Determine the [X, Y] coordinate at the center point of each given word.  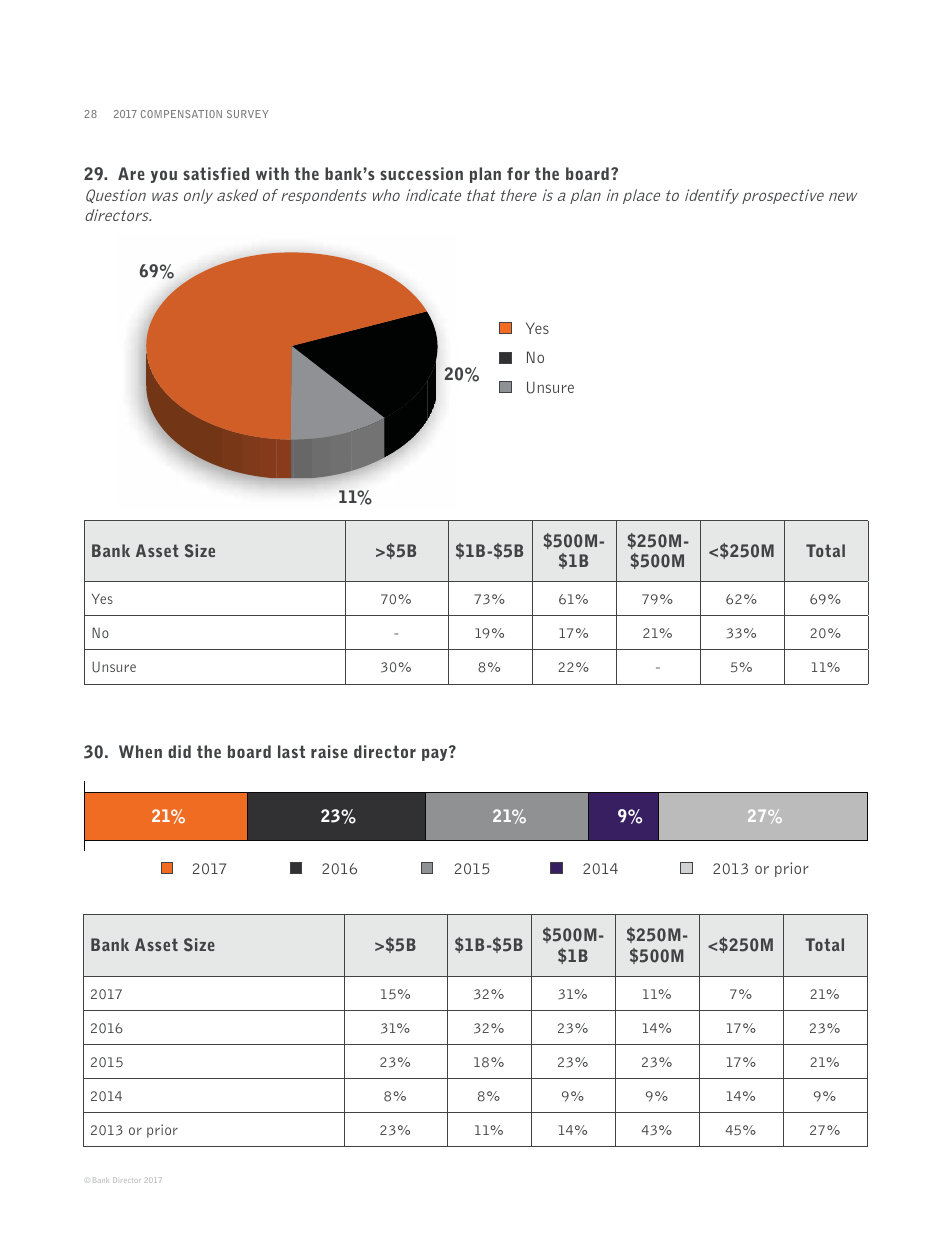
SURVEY [247, 114]
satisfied [216, 173]
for [518, 173]
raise [329, 751]
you [164, 176]
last [291, 751]
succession [421, 173]
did [179, 751]
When [140, 751]
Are [131, 173]
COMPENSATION [181, 114]
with [272, 173]
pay [436, 754]
